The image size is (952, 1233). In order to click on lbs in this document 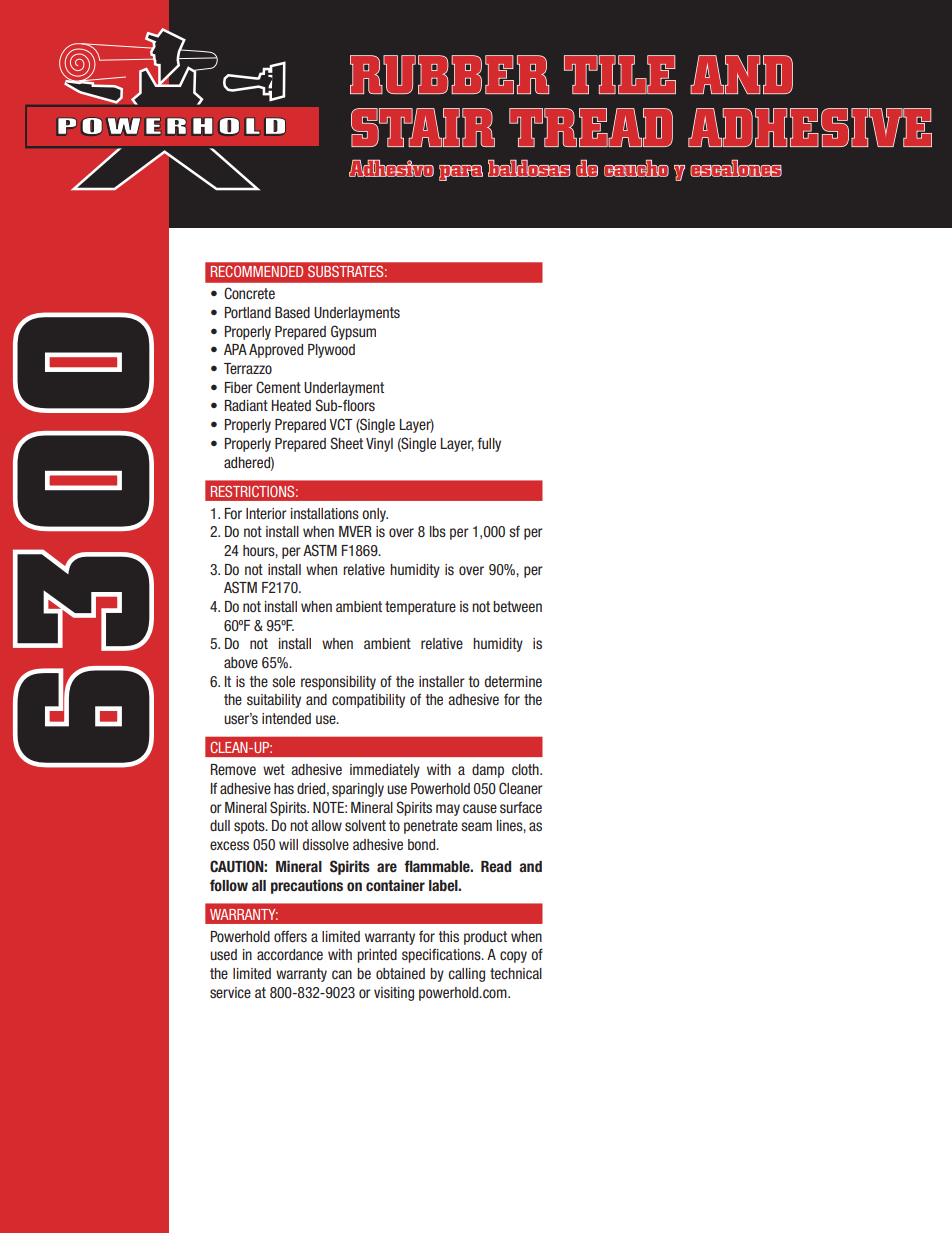, I will do `click(438, 531)`.
